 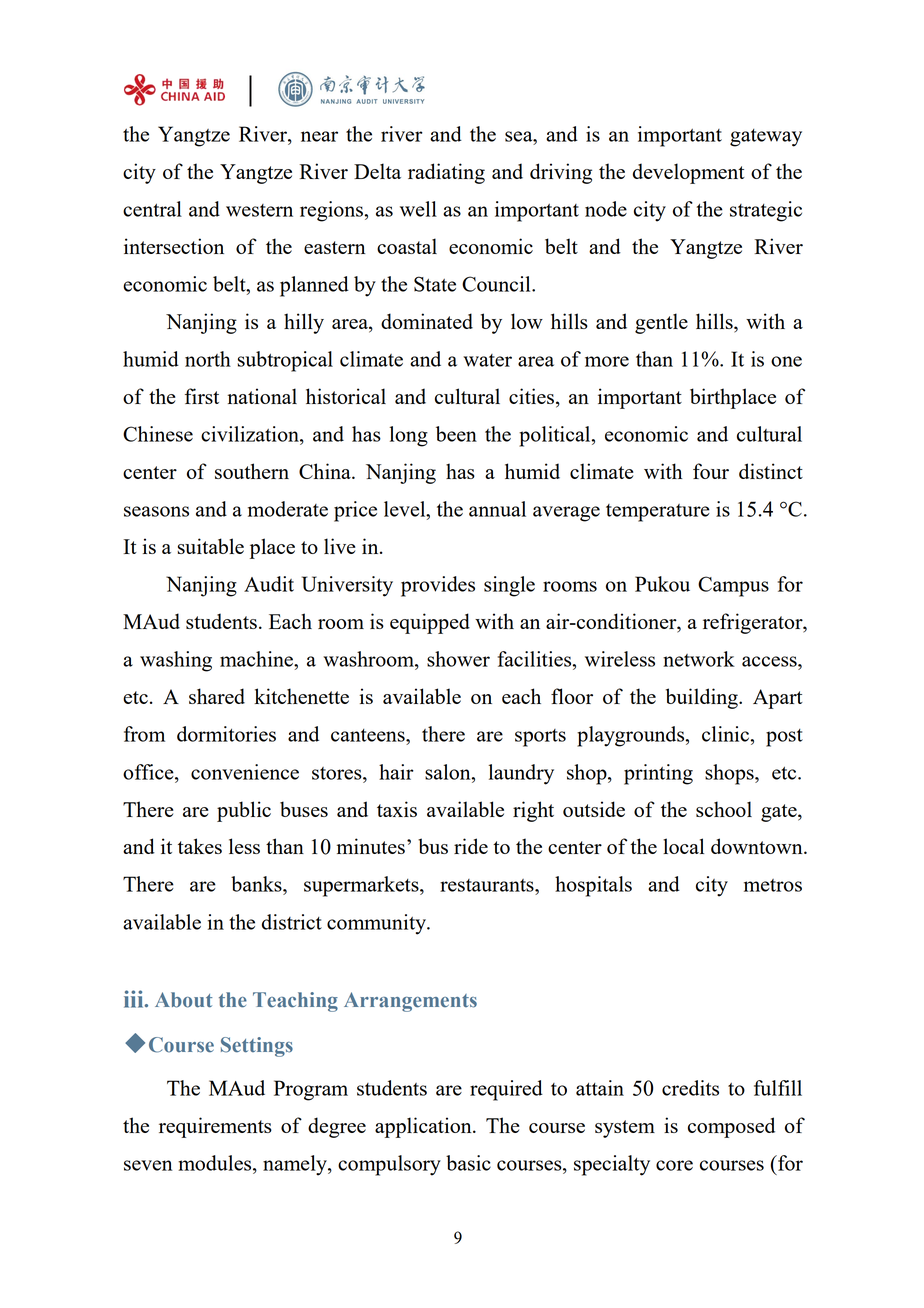 What do you see at coordinates (446, 173) in the screenshot?
I see `radiating` at bounding box center [446, 173].
